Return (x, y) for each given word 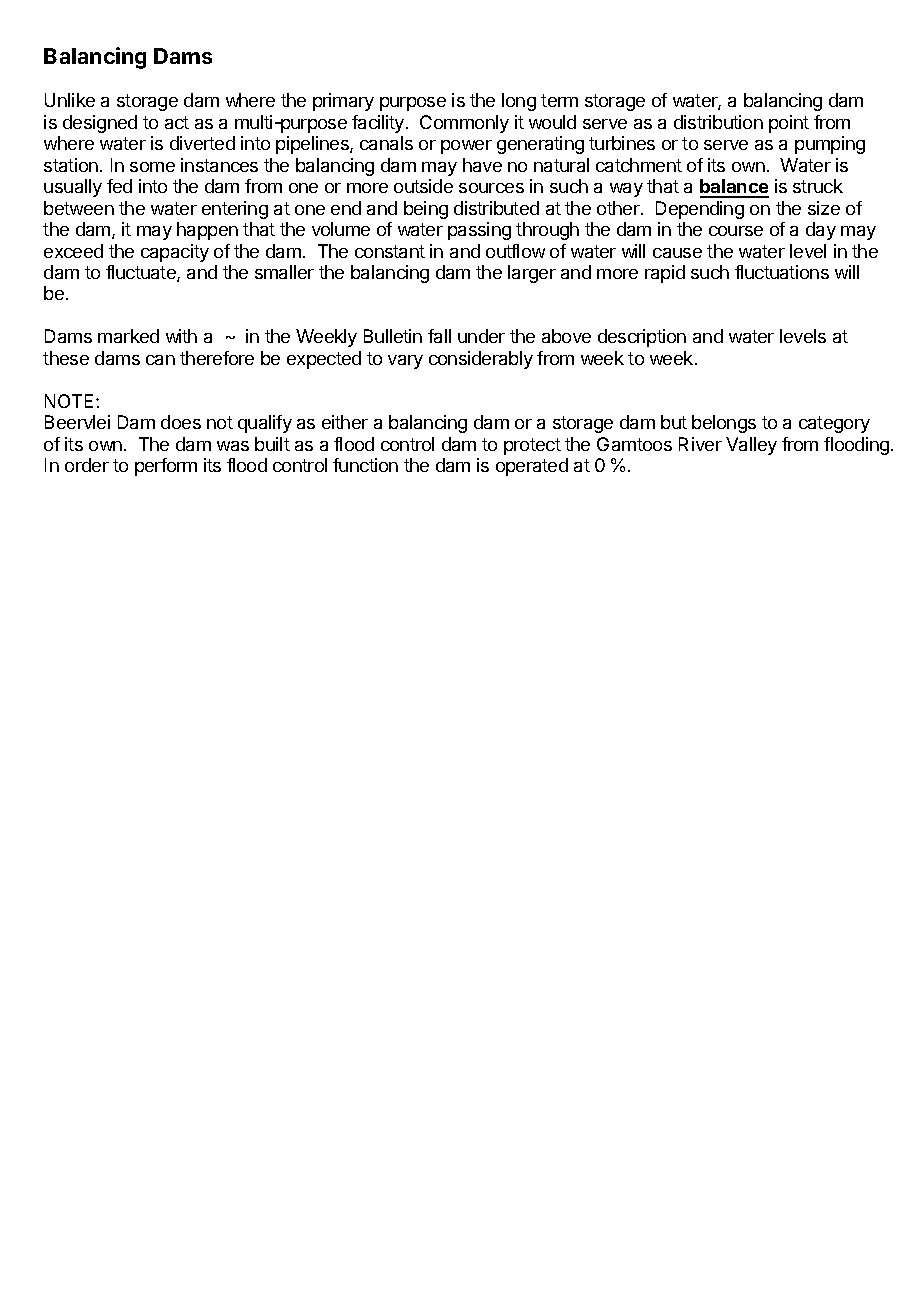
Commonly (464, 124)
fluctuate (142, 273)
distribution (718, 122)
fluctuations (782, 272)
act (177, 122)
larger (532, 274)
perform (166, 467)
